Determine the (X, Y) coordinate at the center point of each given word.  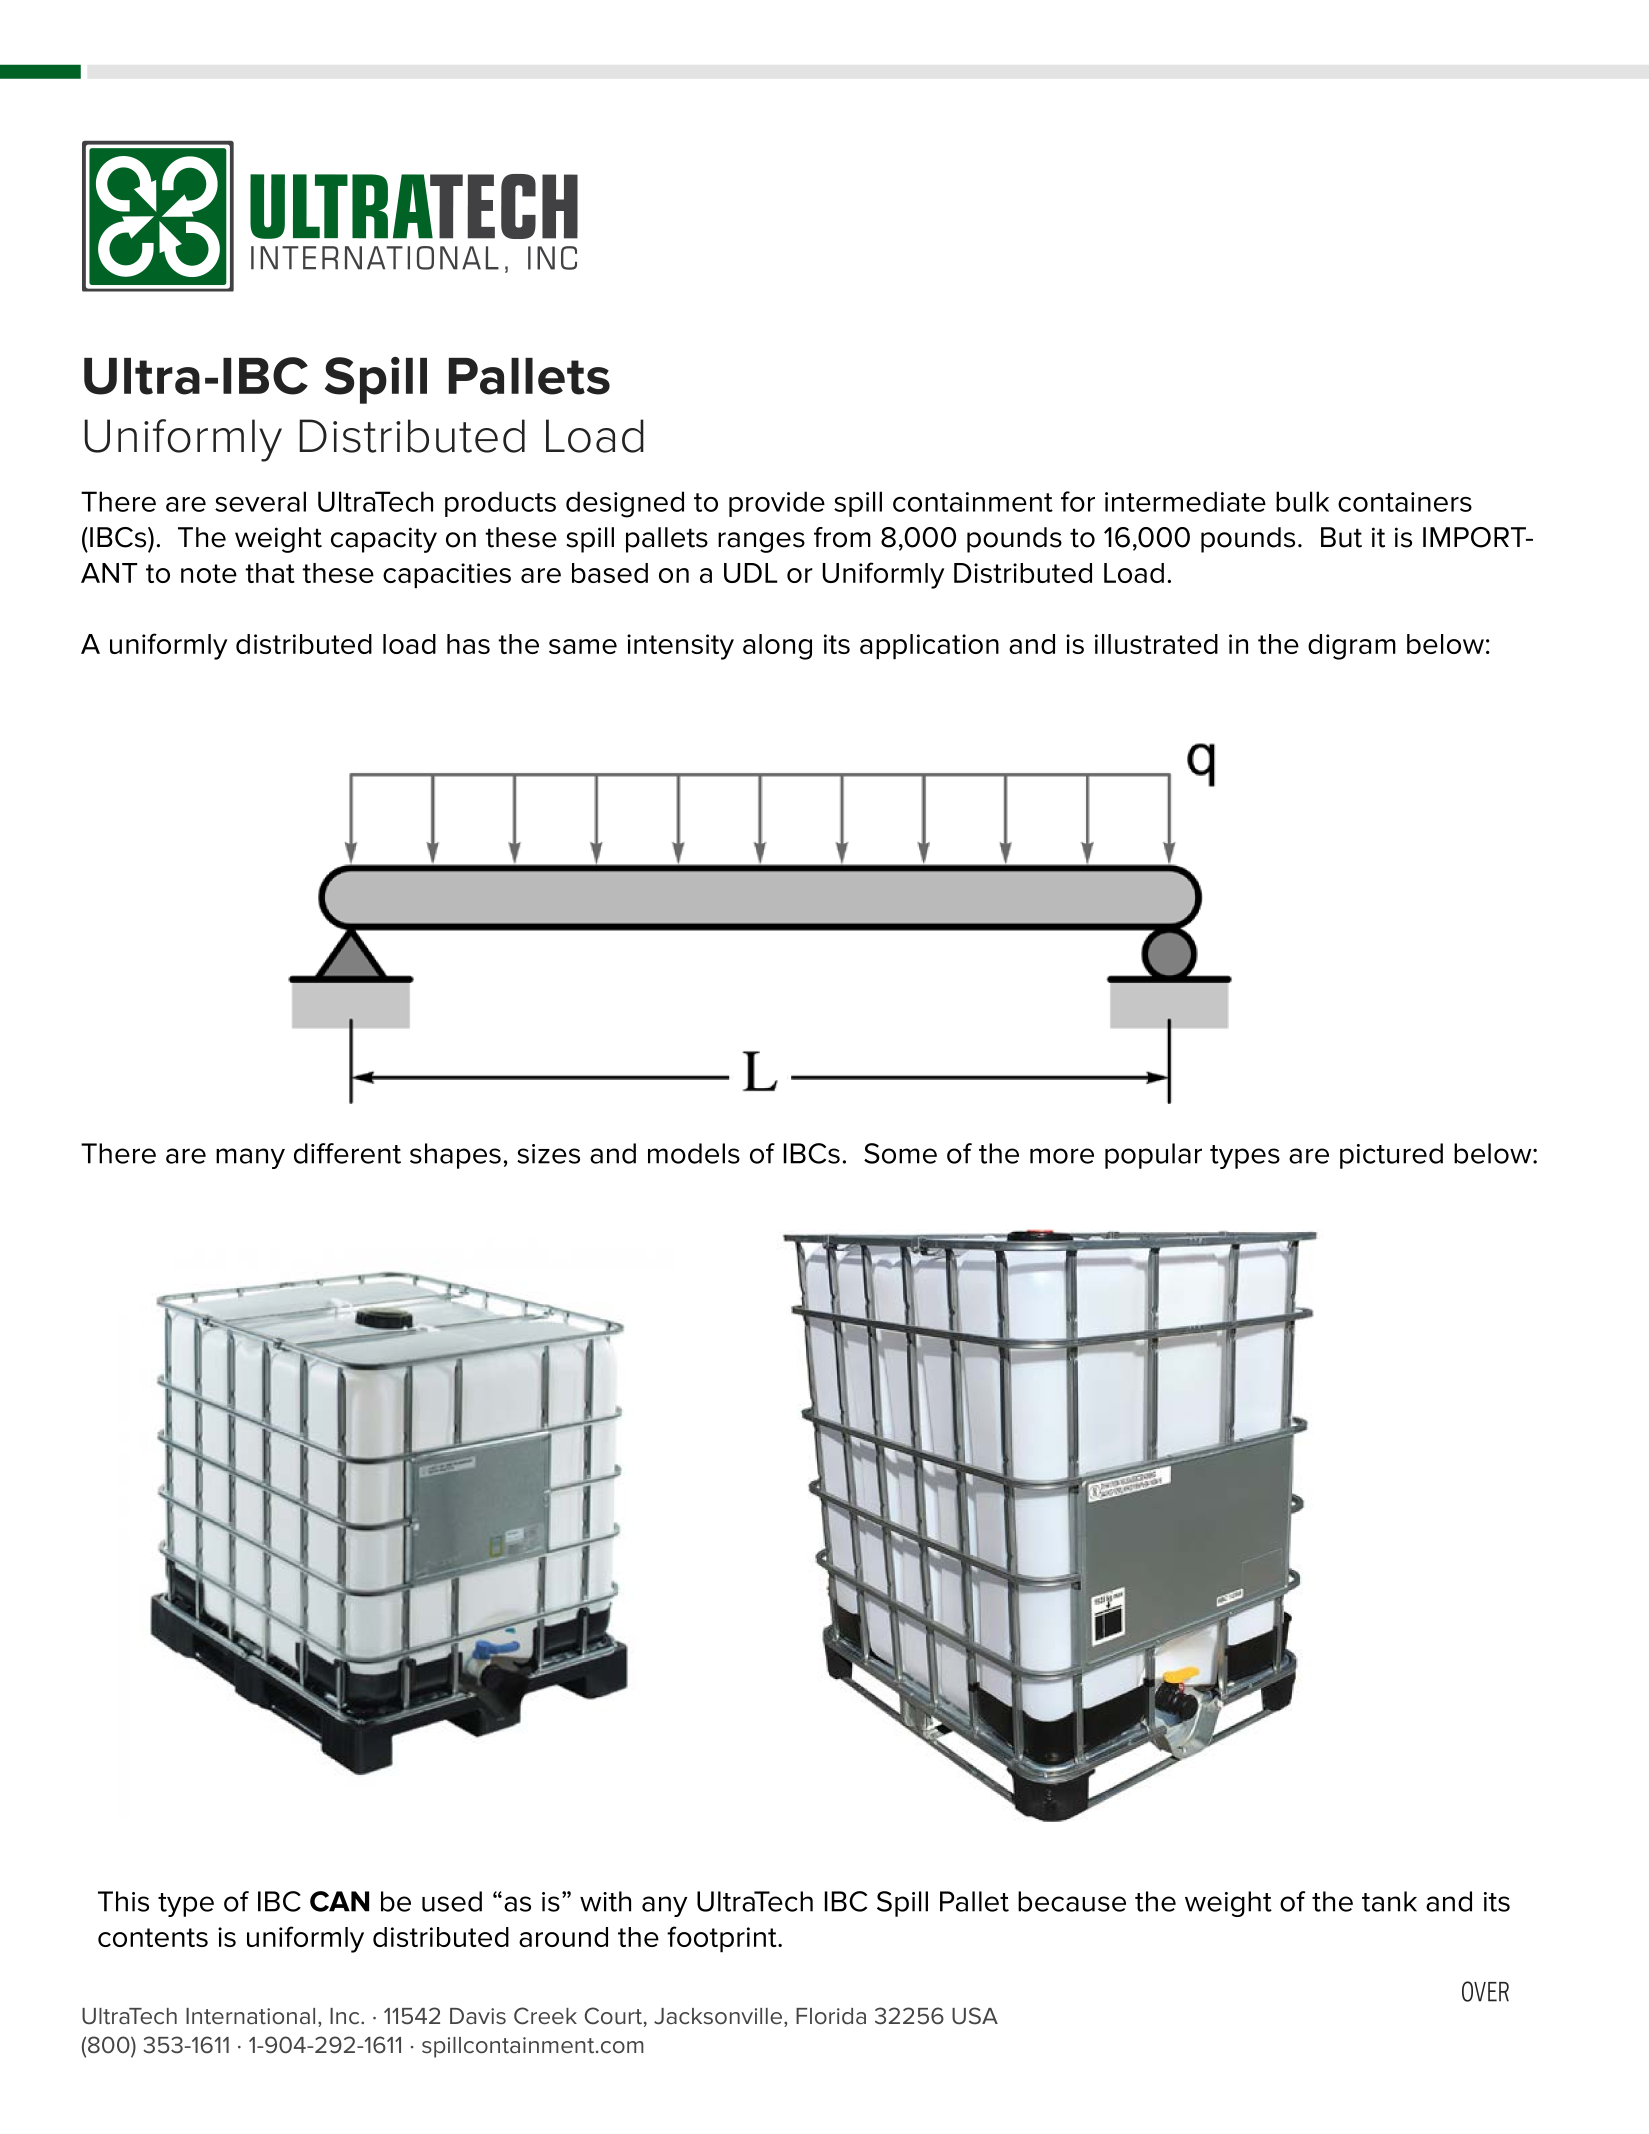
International (250, 2016)
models (694, 1153)
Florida (831, 2016)
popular (1153, 1156)
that (270, 573)
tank (1389, 1901)
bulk (1302, 501)
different (347, 1153)
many (250, 1158)
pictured (1391, 1156)
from (842, 537)
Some (900, 1153)
